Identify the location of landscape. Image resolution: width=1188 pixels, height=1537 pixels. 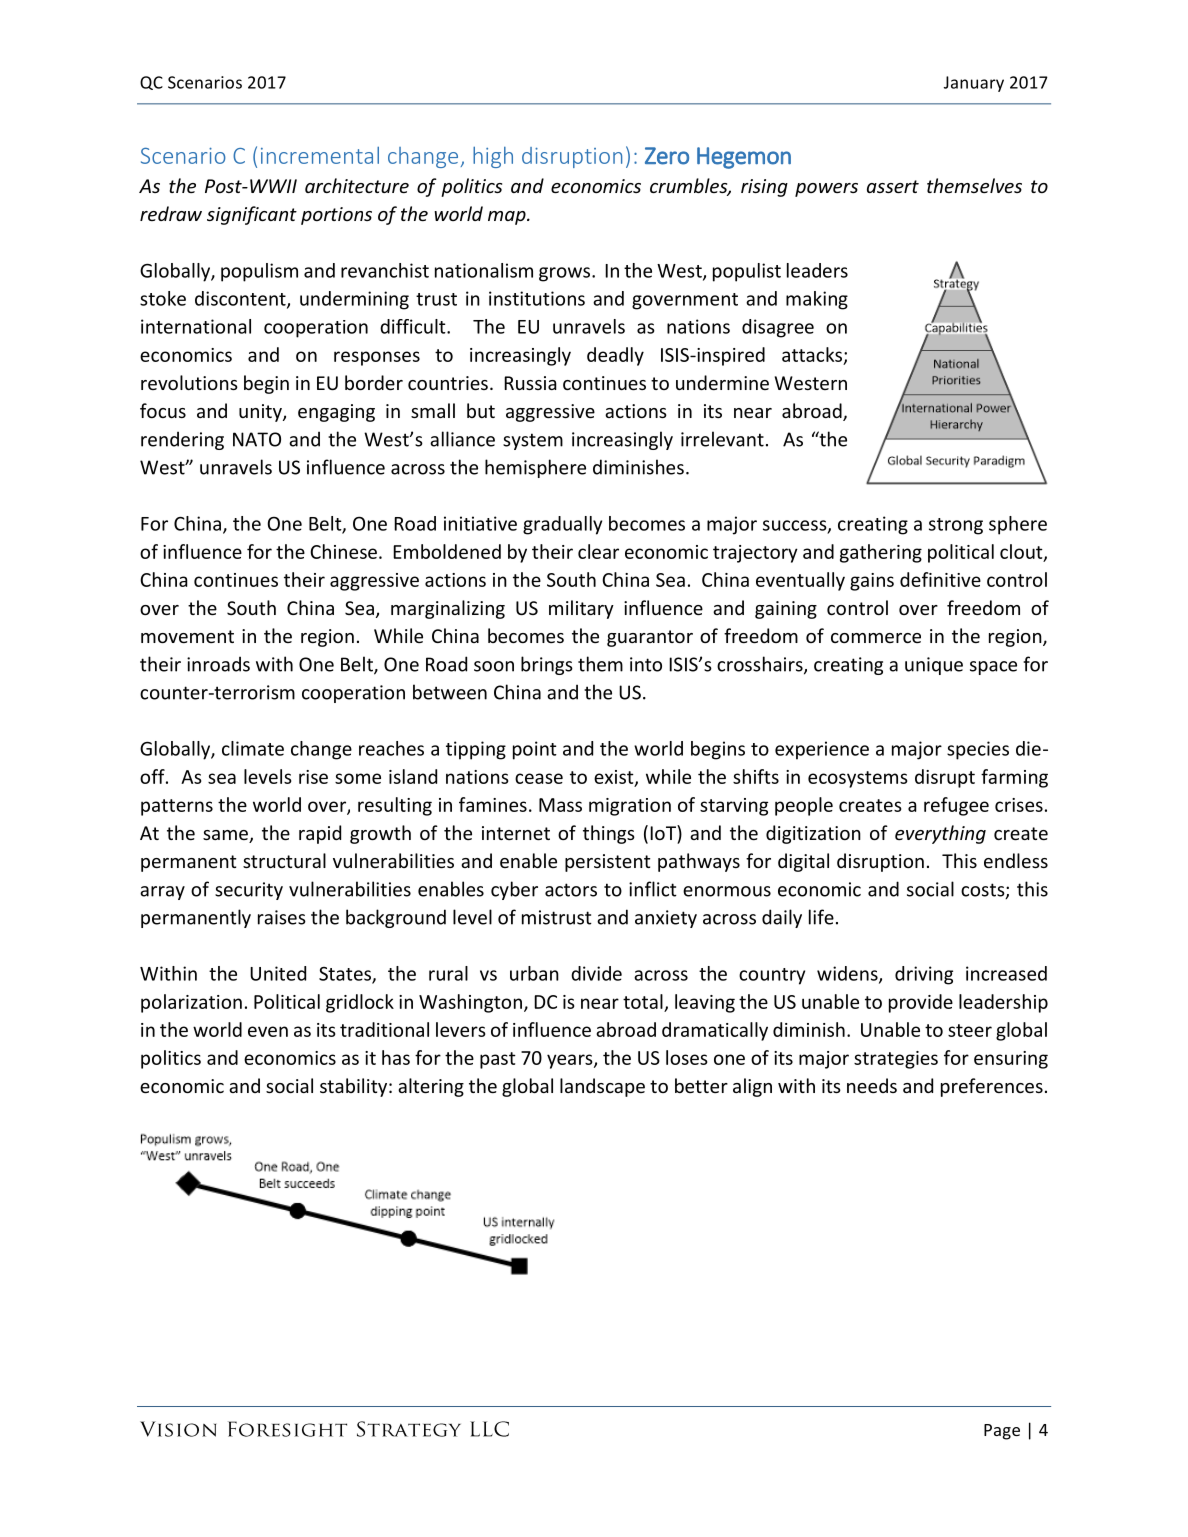
(602, 1087).
